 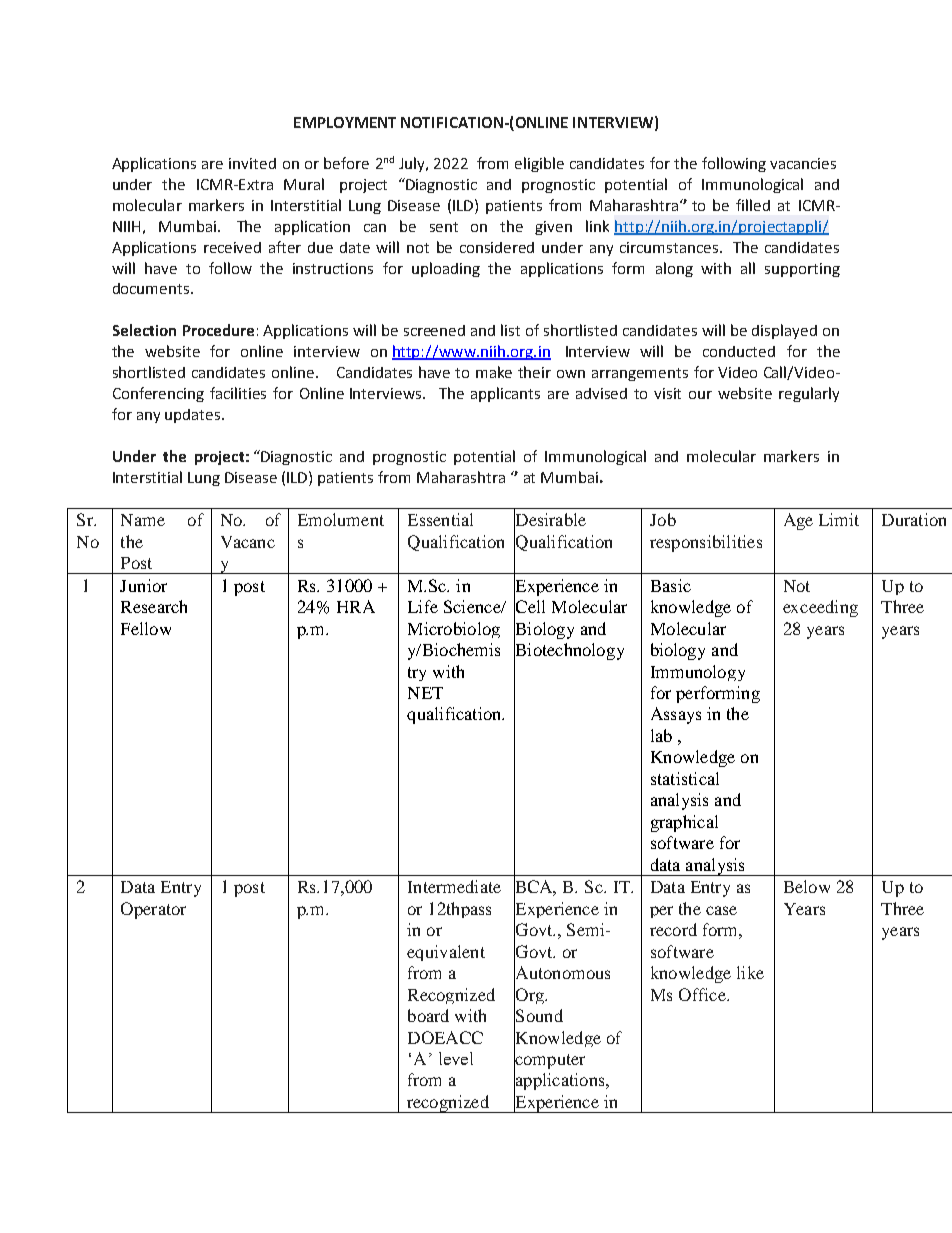 I want to click on like, so click(x=750, y=972).
